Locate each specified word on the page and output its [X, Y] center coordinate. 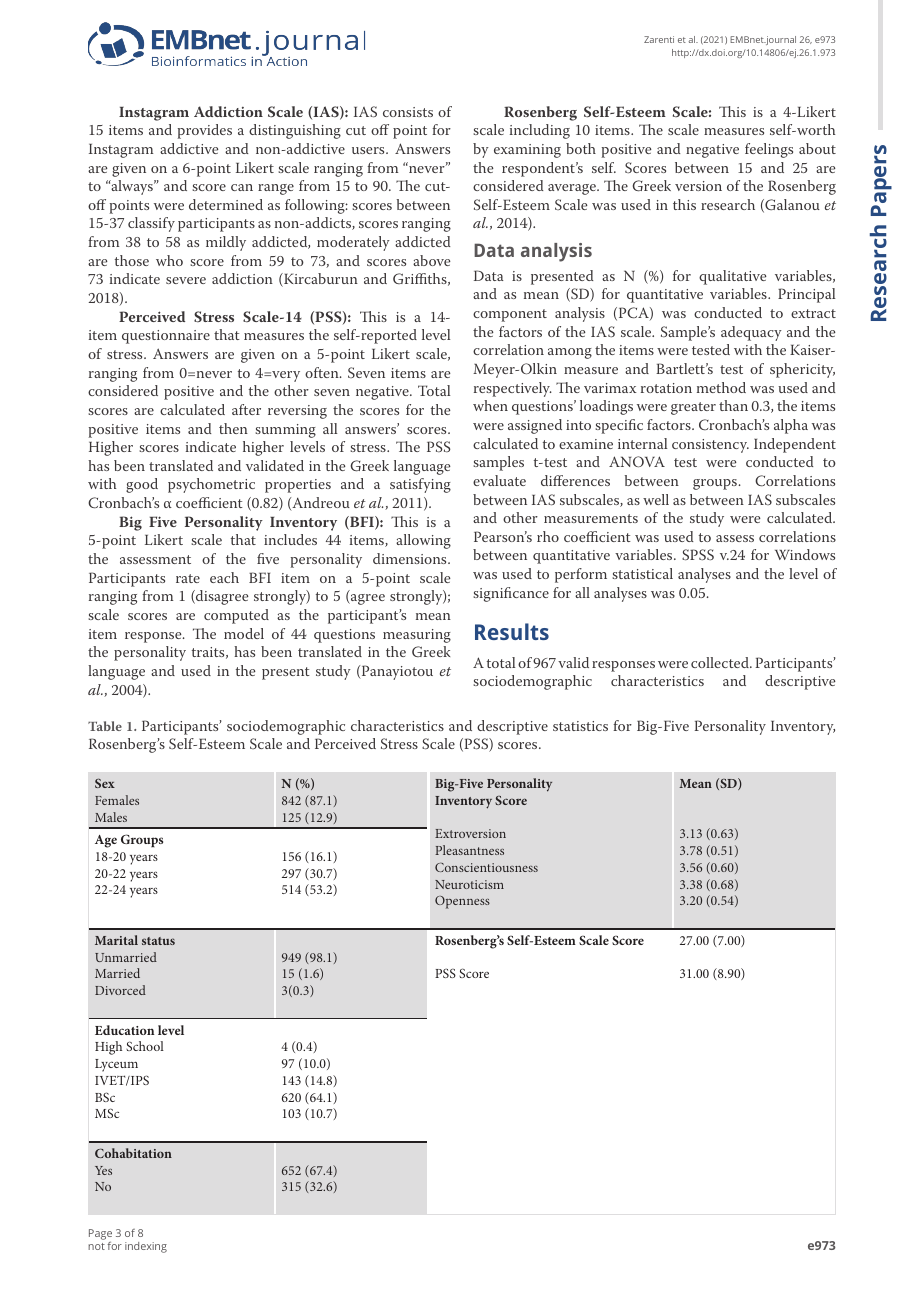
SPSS [698, 555]
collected [721, 662]
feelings [769, 150]
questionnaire [166, 337]
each [224, 577]
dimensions [411, 558]
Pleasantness [469, 850]
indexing [146, 1247]
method [721, 387]
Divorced [120, 990]
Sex [105, 783]
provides [204, 131]
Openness [462, 902]
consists [408, 112]
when [490, 405]
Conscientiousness [486, 867]
